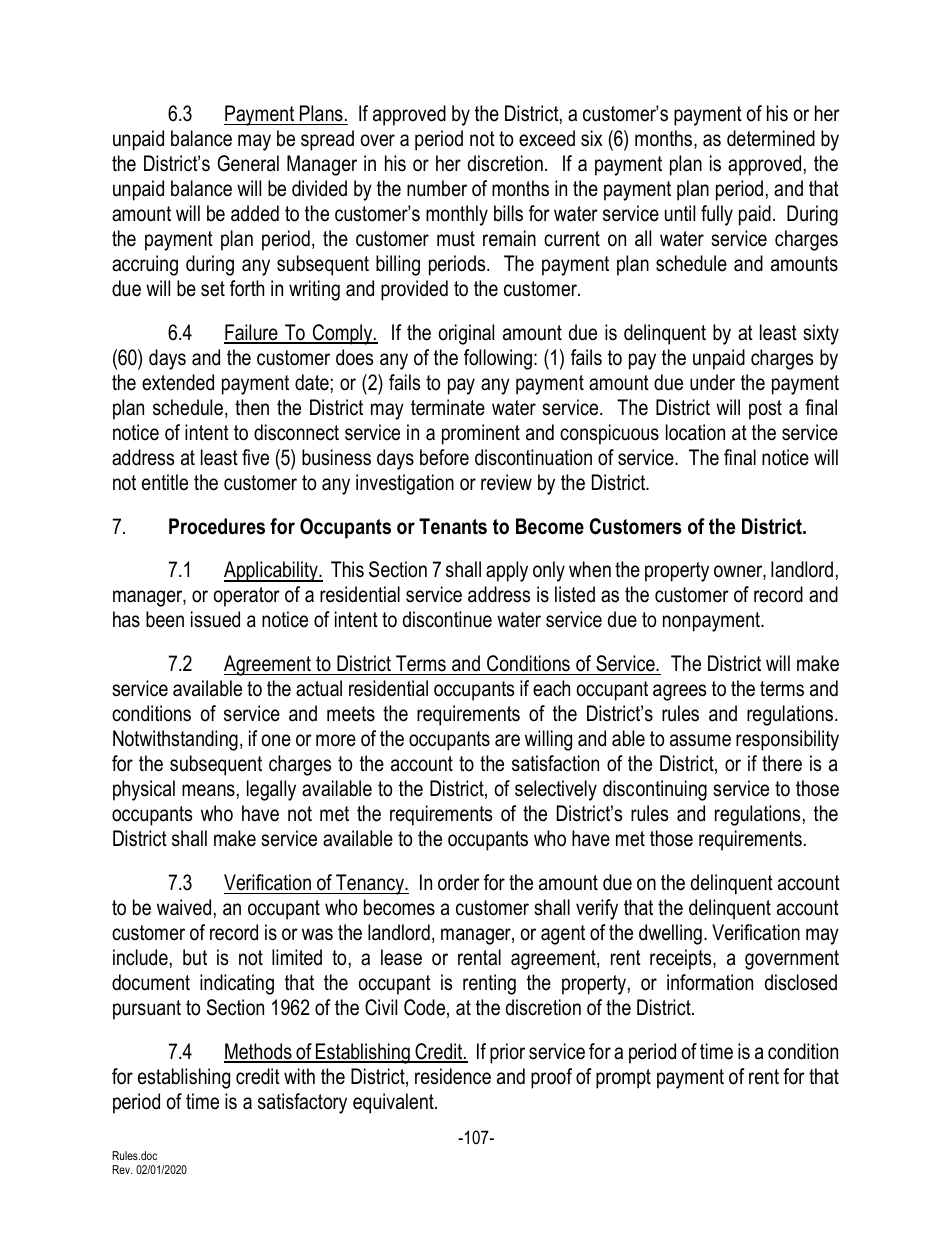  What do you see at coordinates (712, 382) in the screenshot?
I see `under` at bounding box center [712, 382].
